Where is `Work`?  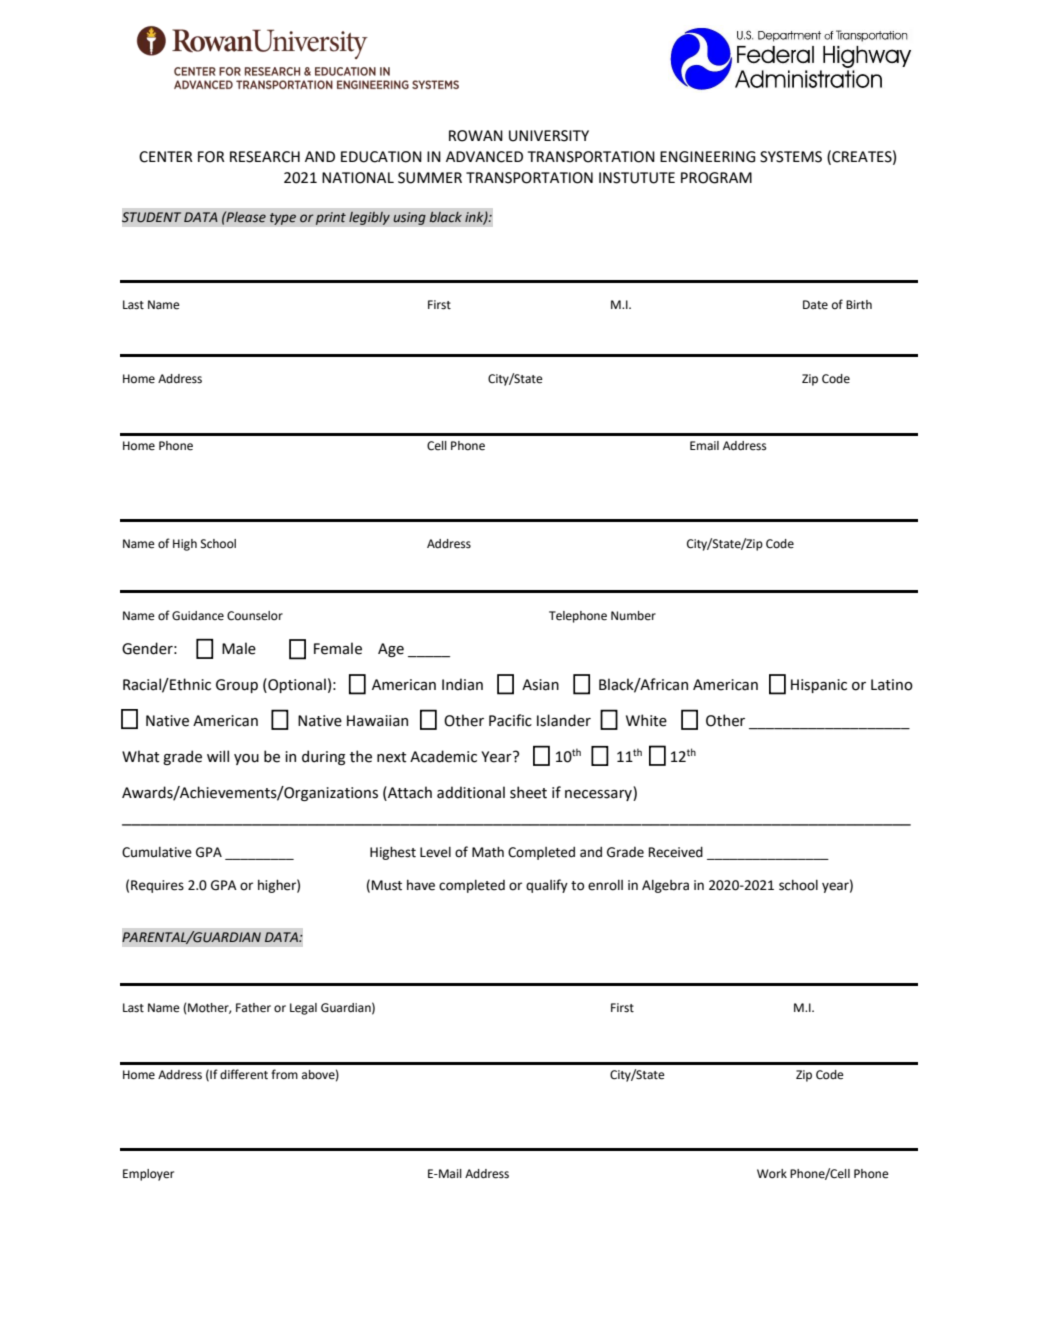
Work is located at coordinates (772, 1174).
